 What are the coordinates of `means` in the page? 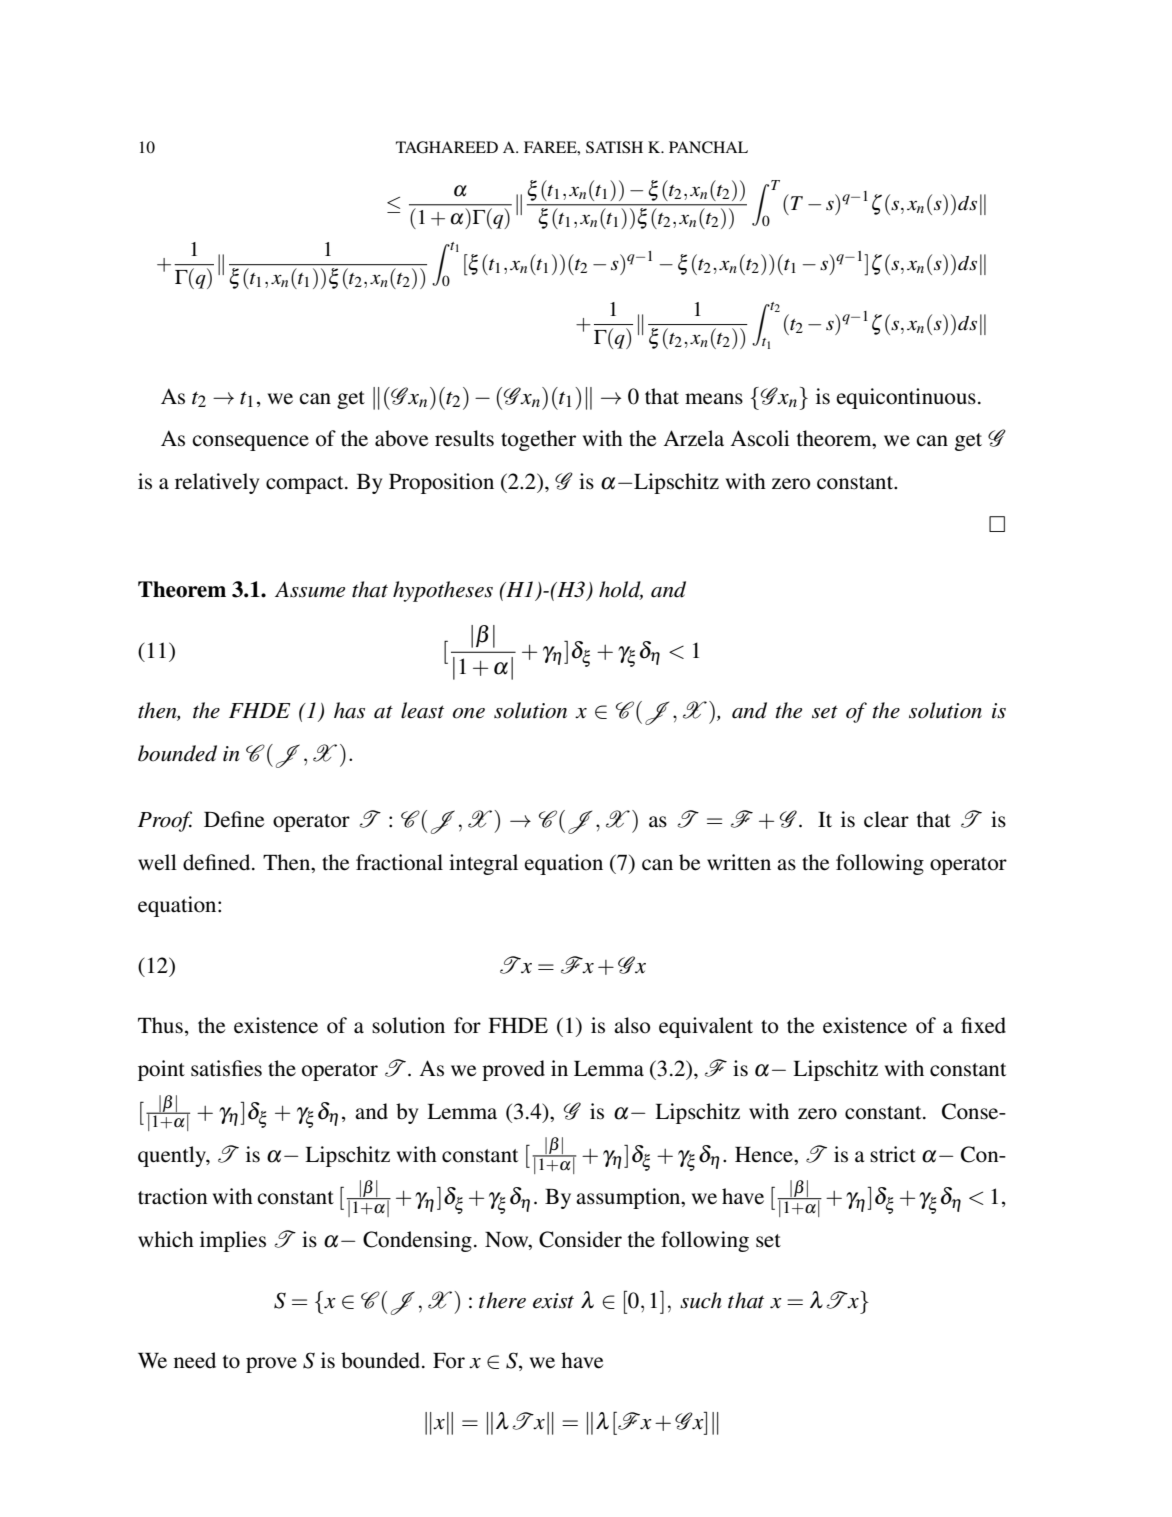 It's located at (714, 399).
